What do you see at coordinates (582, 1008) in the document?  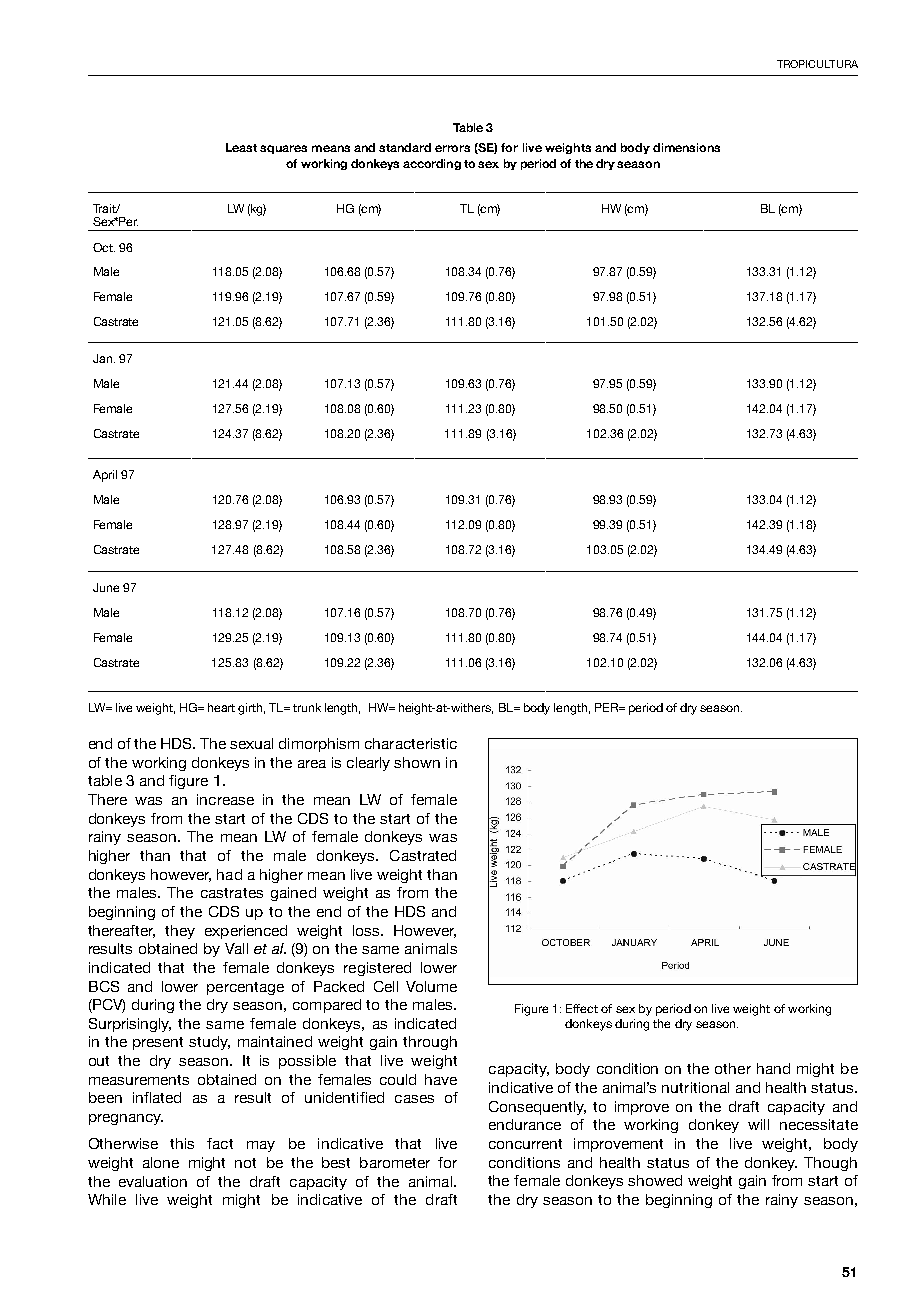 I see `Effect` at bounding box center [582, 1008].
